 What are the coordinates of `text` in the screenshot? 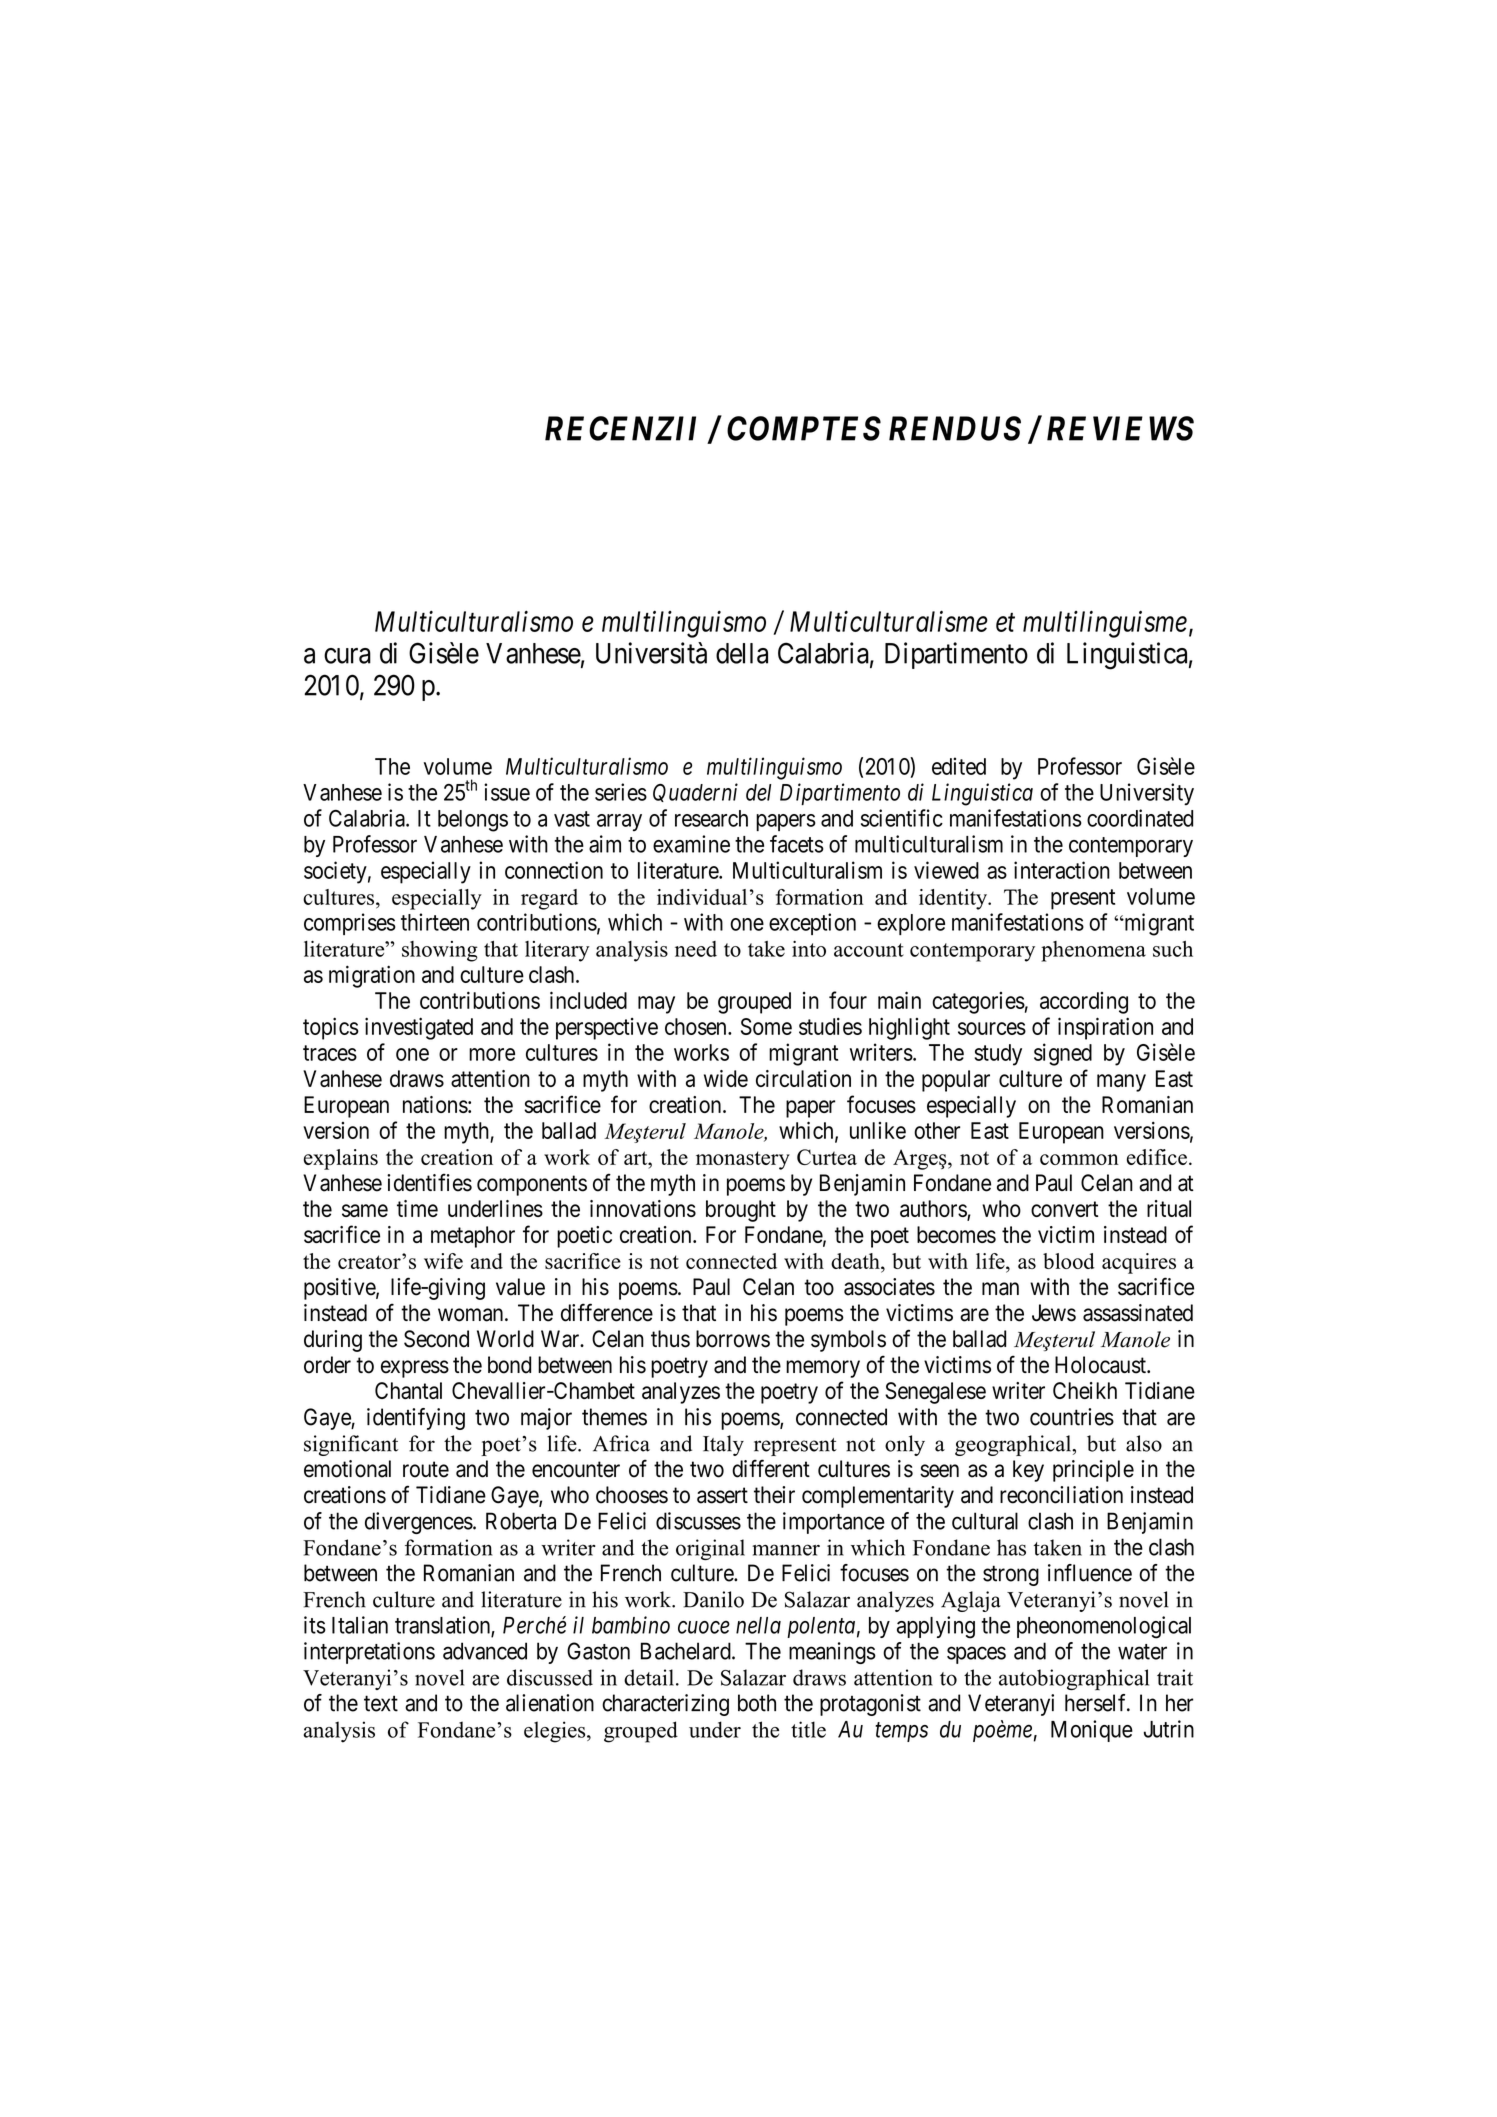 It's located at (381, 1704).
